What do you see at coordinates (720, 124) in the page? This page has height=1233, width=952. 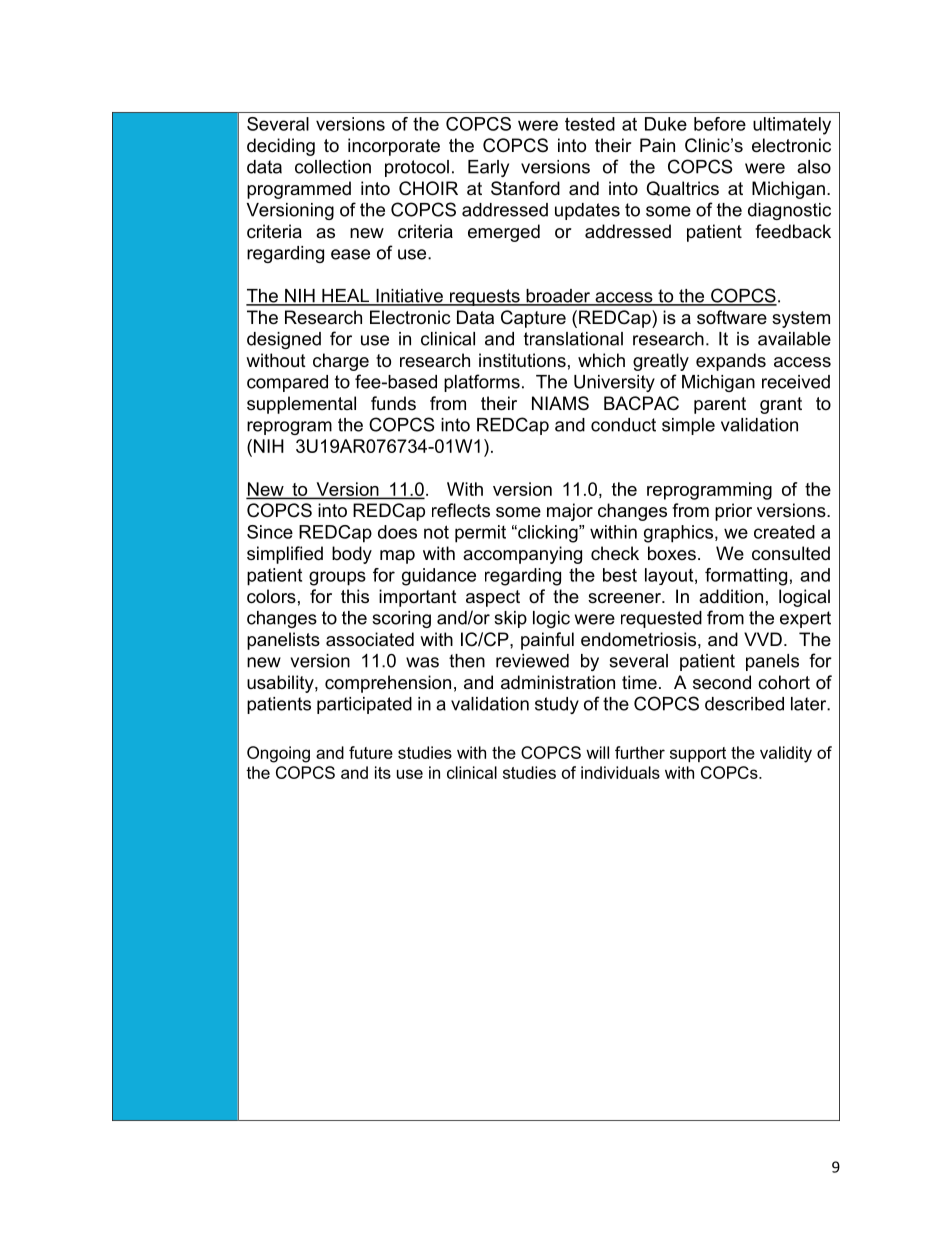 I see `before` at bounding box center [720, 124].
